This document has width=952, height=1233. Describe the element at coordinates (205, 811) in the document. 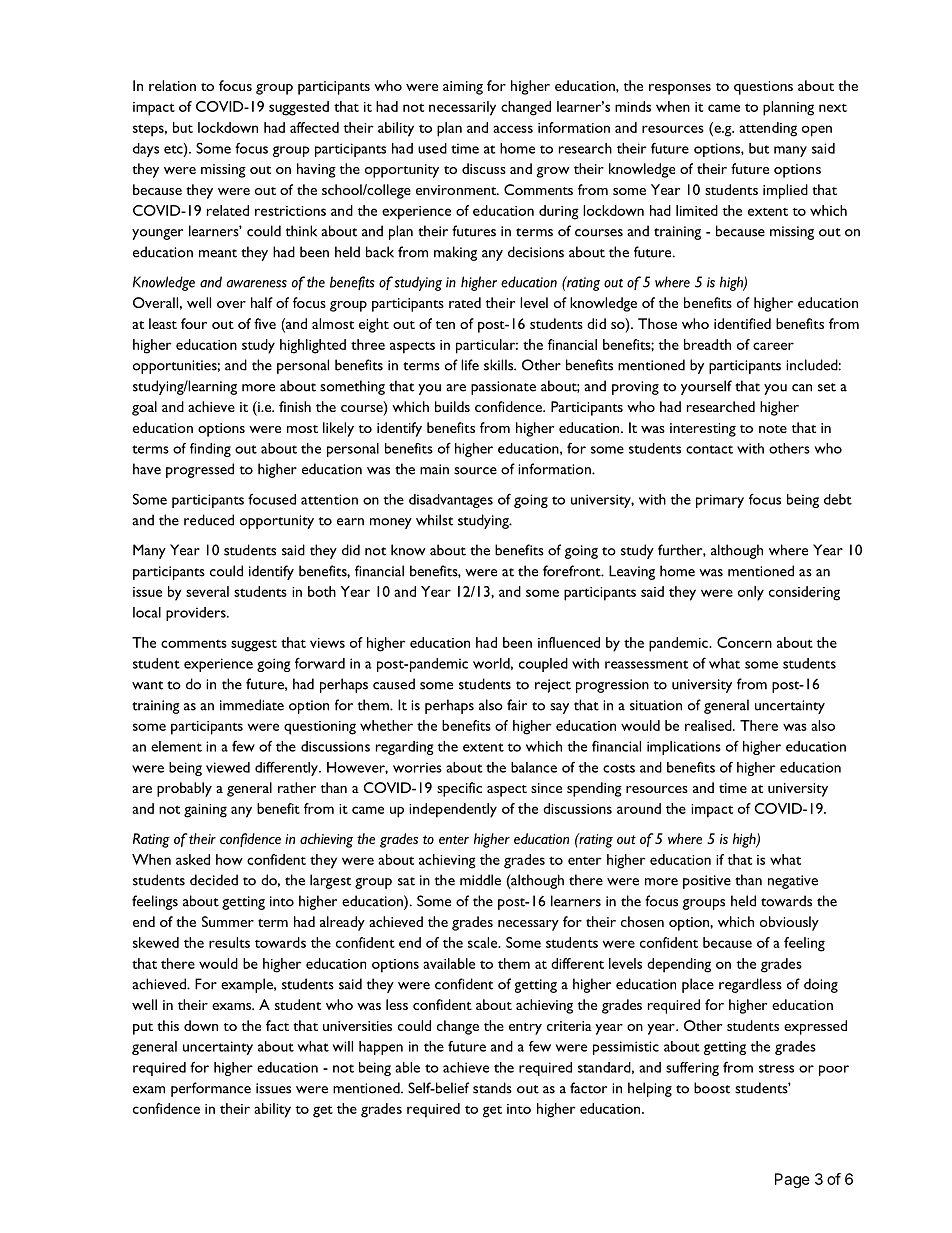

I see `gaining` at that location.
